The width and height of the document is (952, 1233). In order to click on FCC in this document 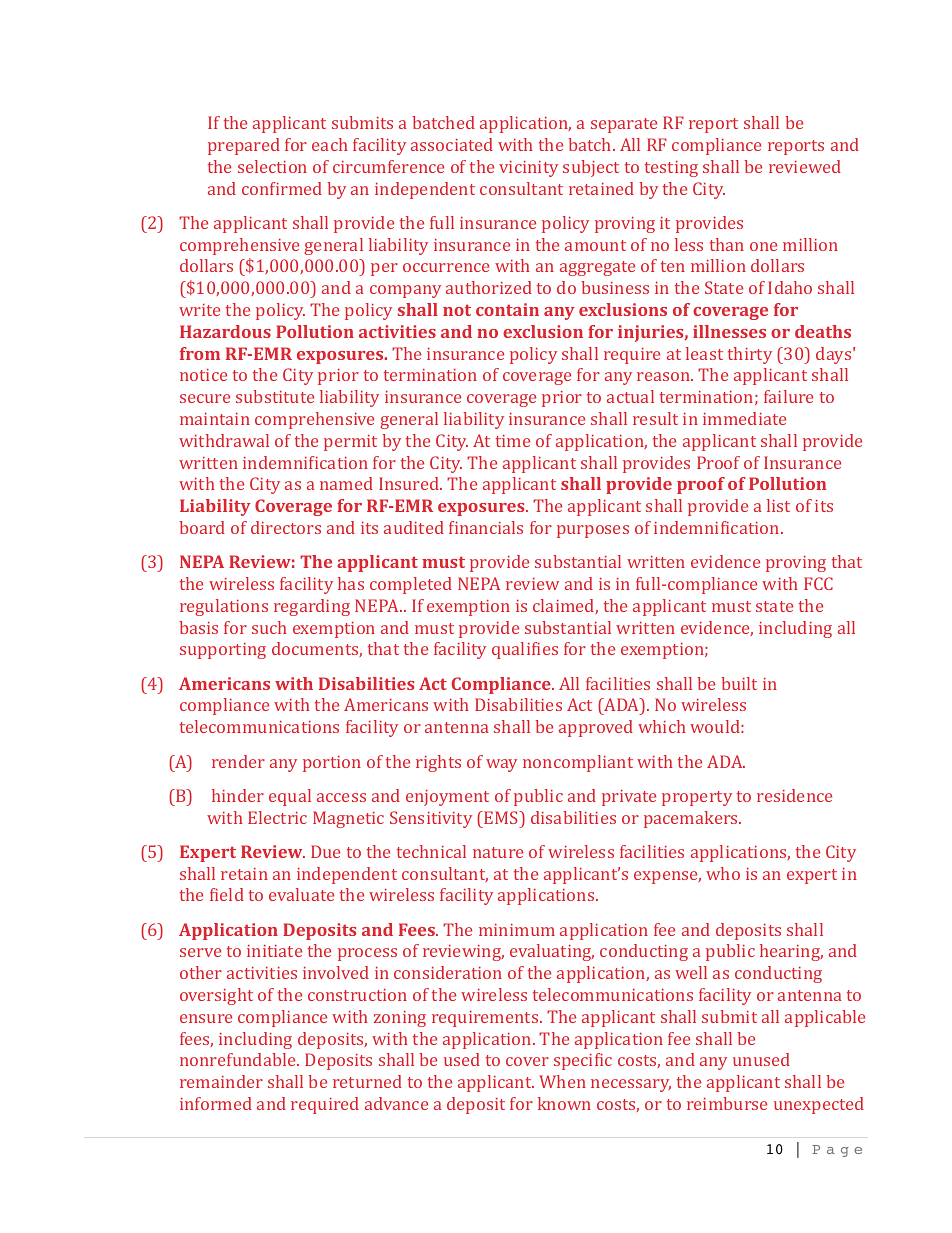, I will do `click(818, 583)`.
